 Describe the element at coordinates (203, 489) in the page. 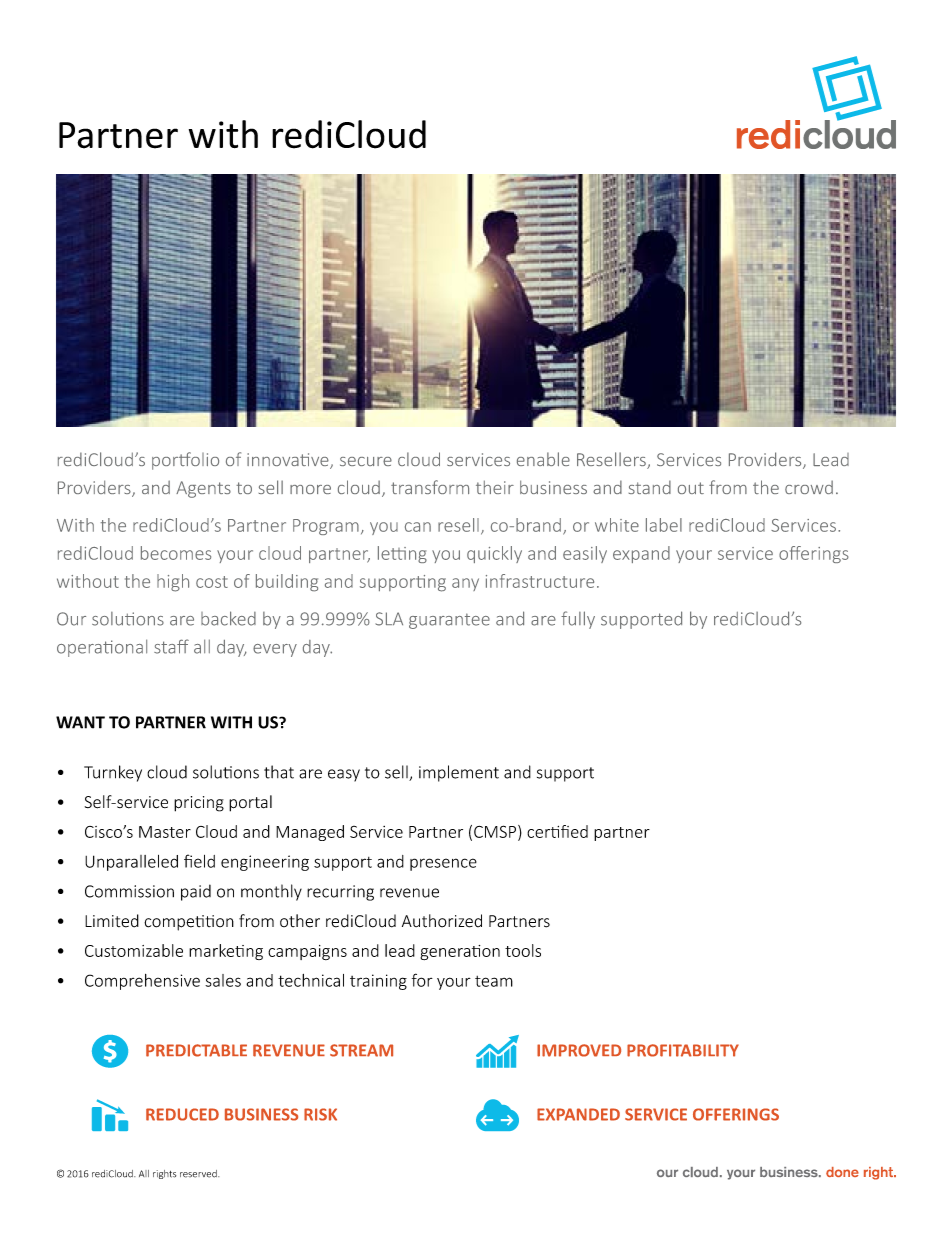

I see `Agents` at that location.
